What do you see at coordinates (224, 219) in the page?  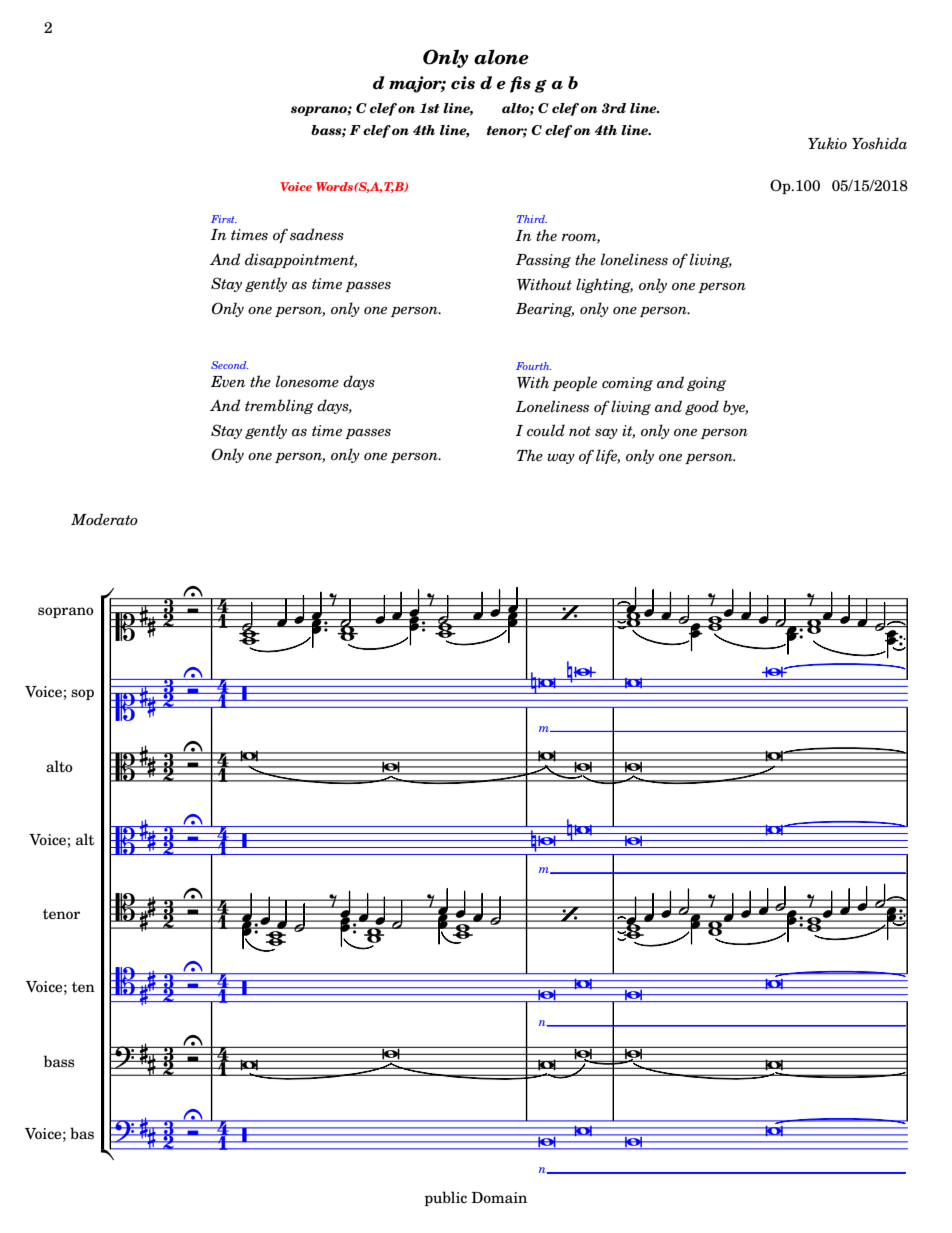 I see `First` at bounding box center [224, 219].
